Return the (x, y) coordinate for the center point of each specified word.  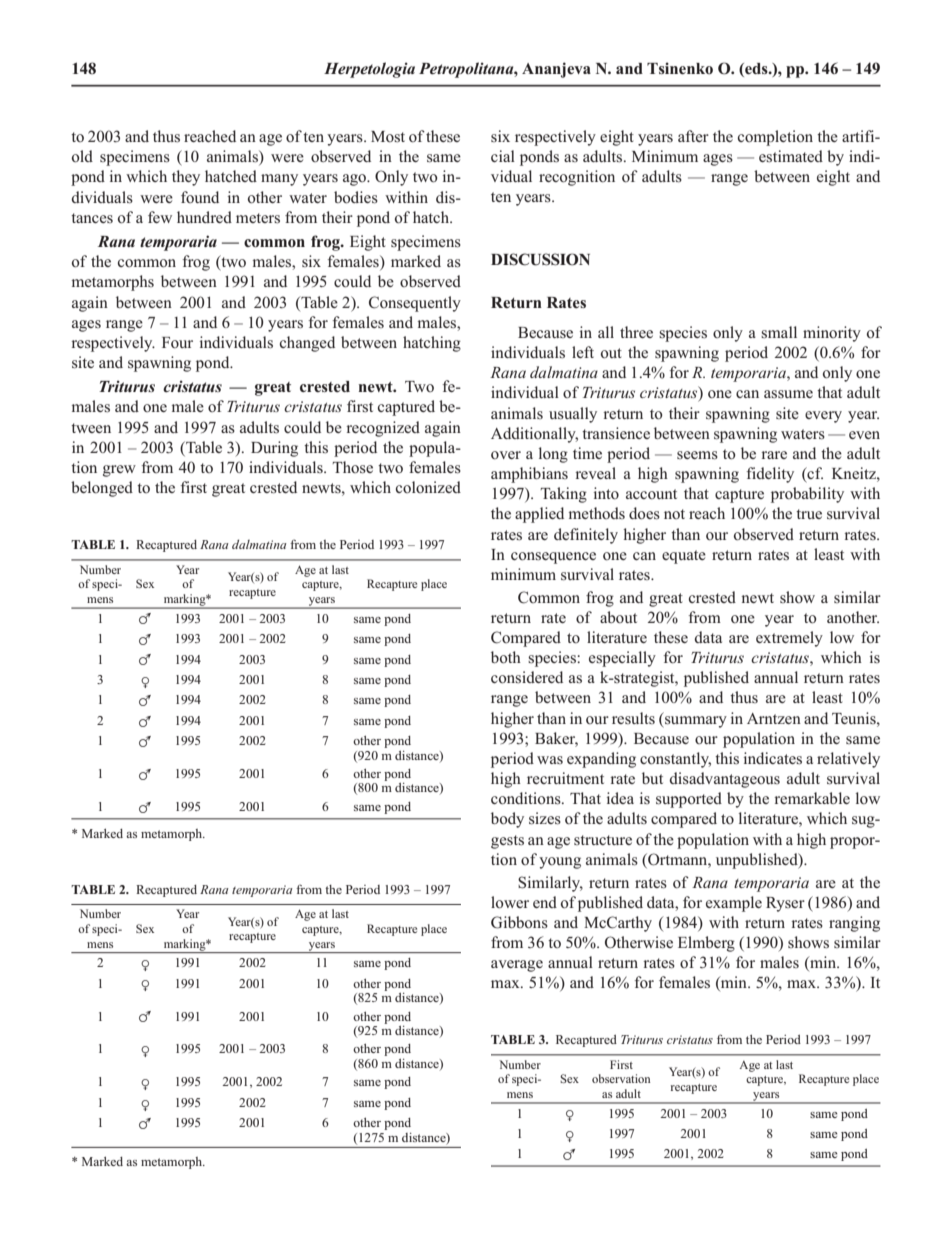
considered (527, 677)
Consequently (415, 304)
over (506, 455)
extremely (789, 639)
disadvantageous (724, 780)
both (506, 657)
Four (177, 343)
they (186, 178)
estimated (791, 156)
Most (388, 137)
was (550, 760)
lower (510, 902)
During (274, 449)
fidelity (770, 475)
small (779, 332)
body (507, 820)
